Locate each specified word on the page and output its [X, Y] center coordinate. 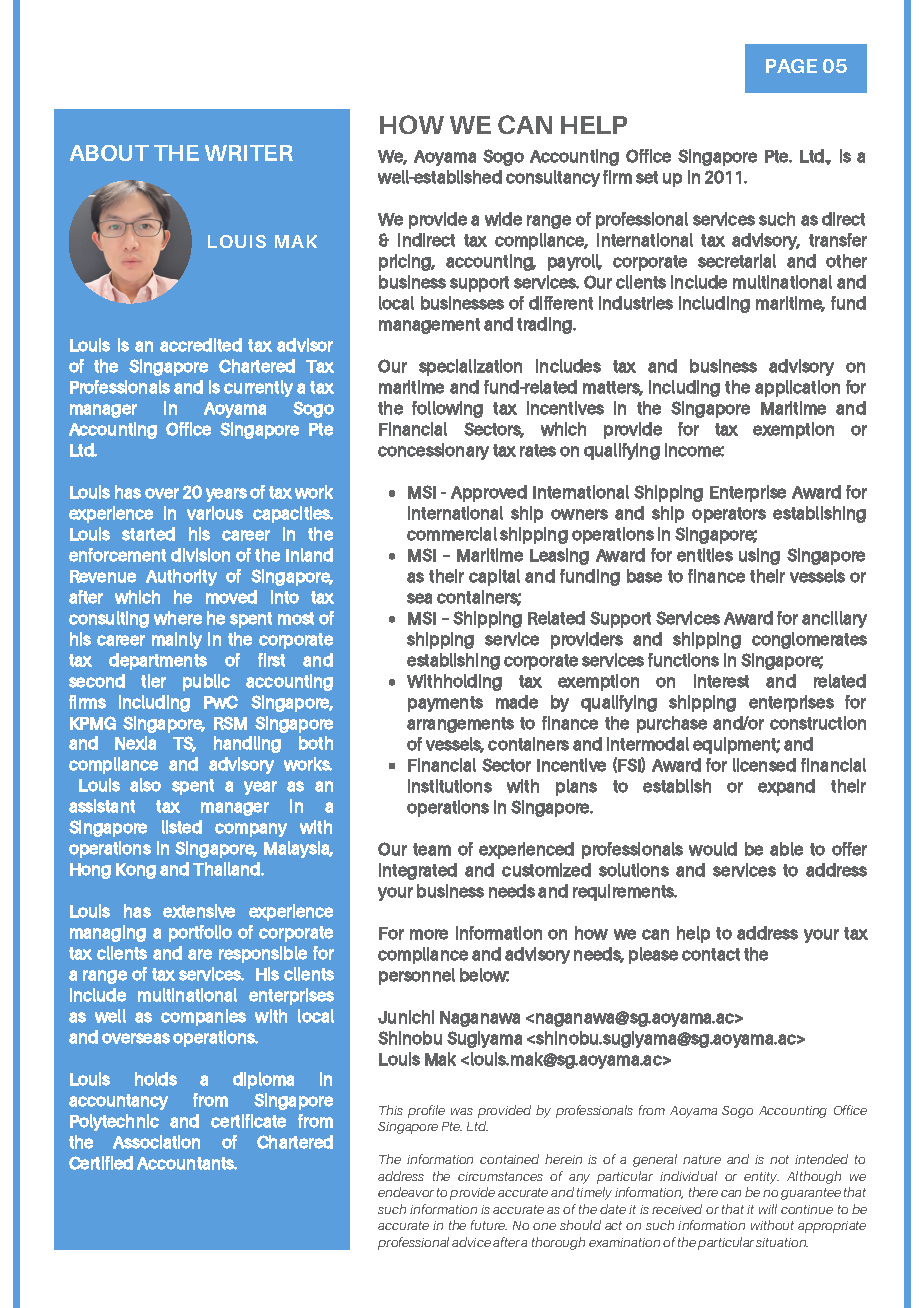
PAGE [791, 66]
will [768, 1209]
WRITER [249, 153]
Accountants [187, 1163]
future [489, 1225]
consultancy [553, 178]
